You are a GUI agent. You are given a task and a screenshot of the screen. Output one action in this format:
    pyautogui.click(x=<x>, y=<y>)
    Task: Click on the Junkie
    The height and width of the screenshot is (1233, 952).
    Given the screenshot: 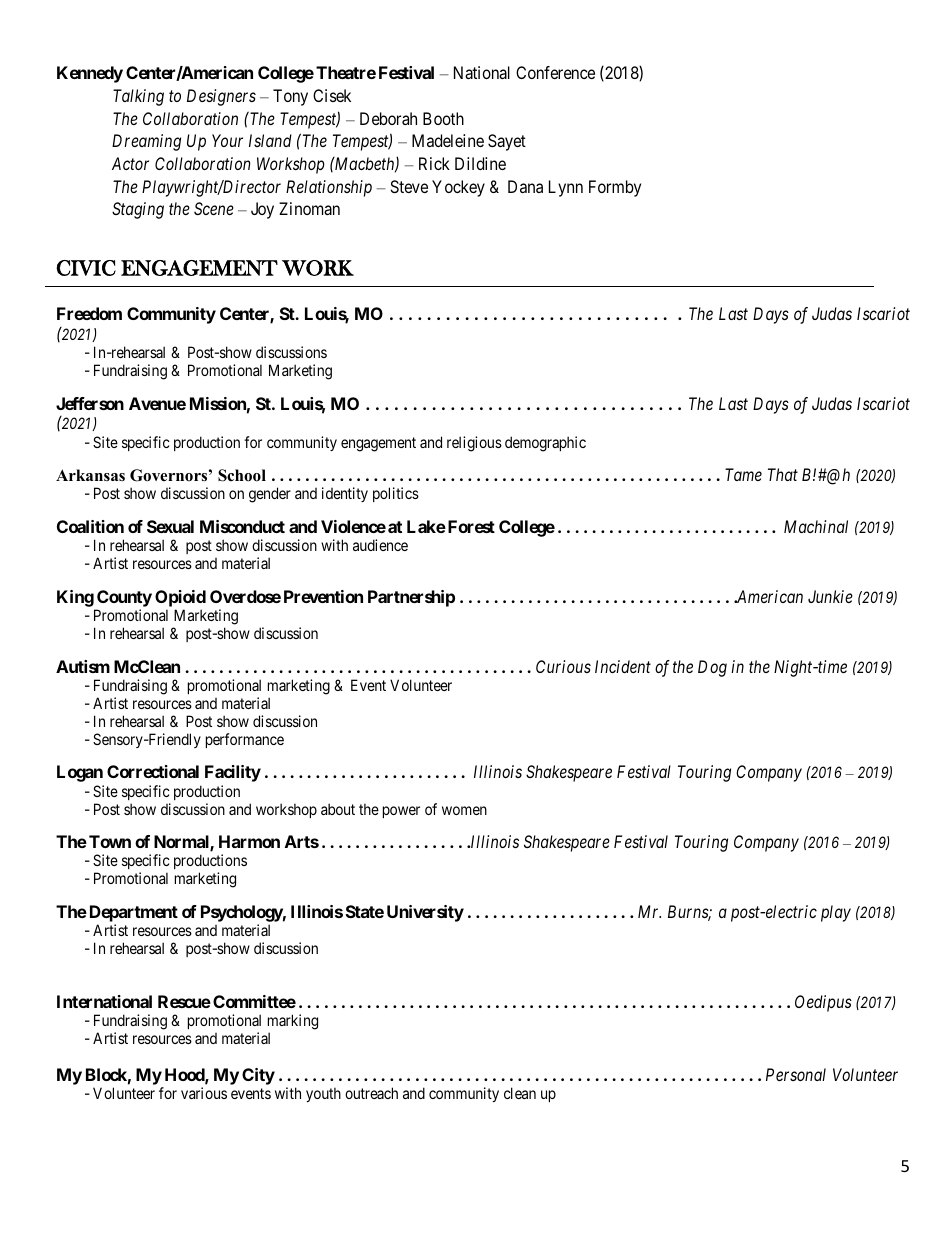 What is the action you would take?
    pyautogui.click(x=830, y=596)
